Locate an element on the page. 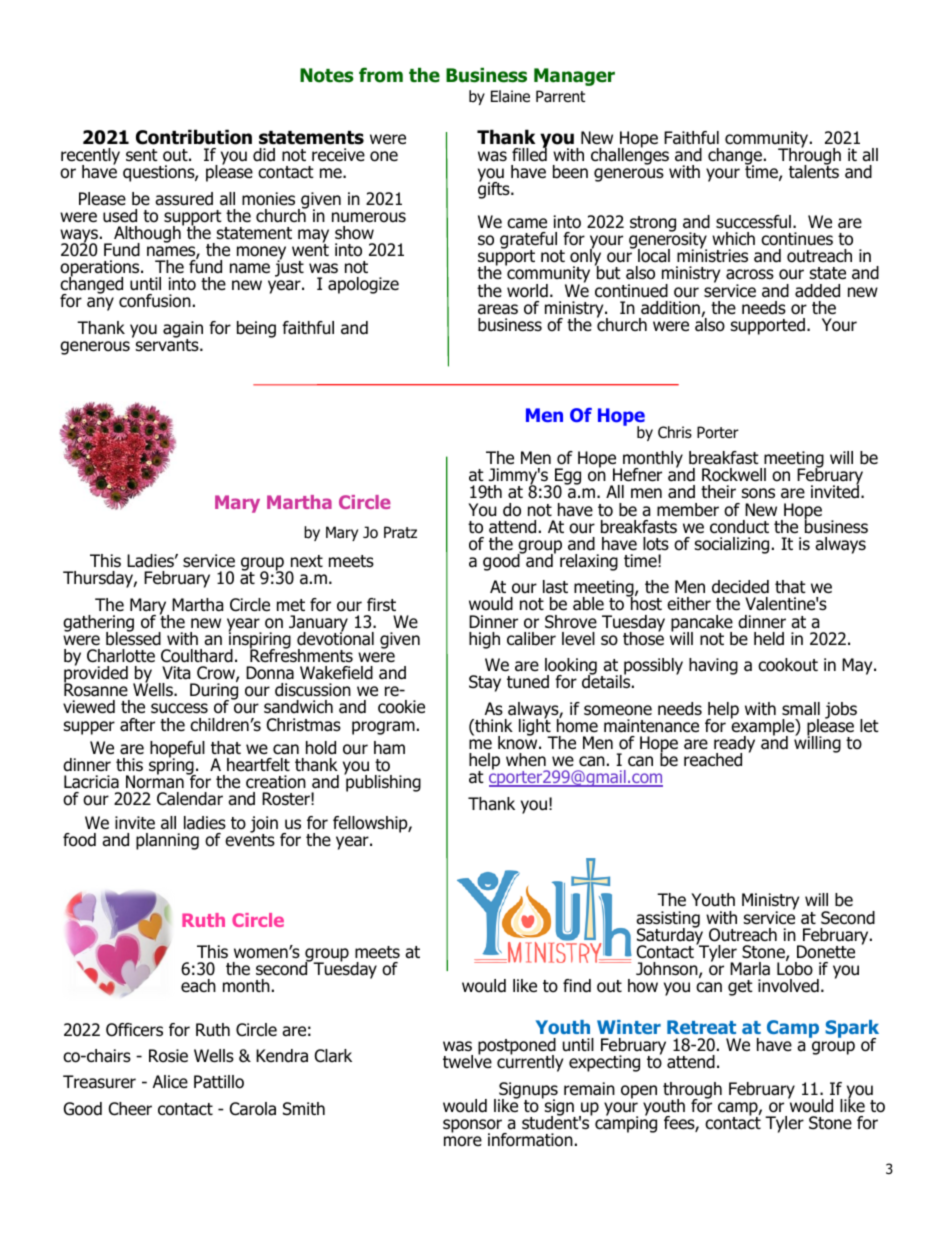 This page has height=1233, width=952. open is located at coordinates (639, 1092).
